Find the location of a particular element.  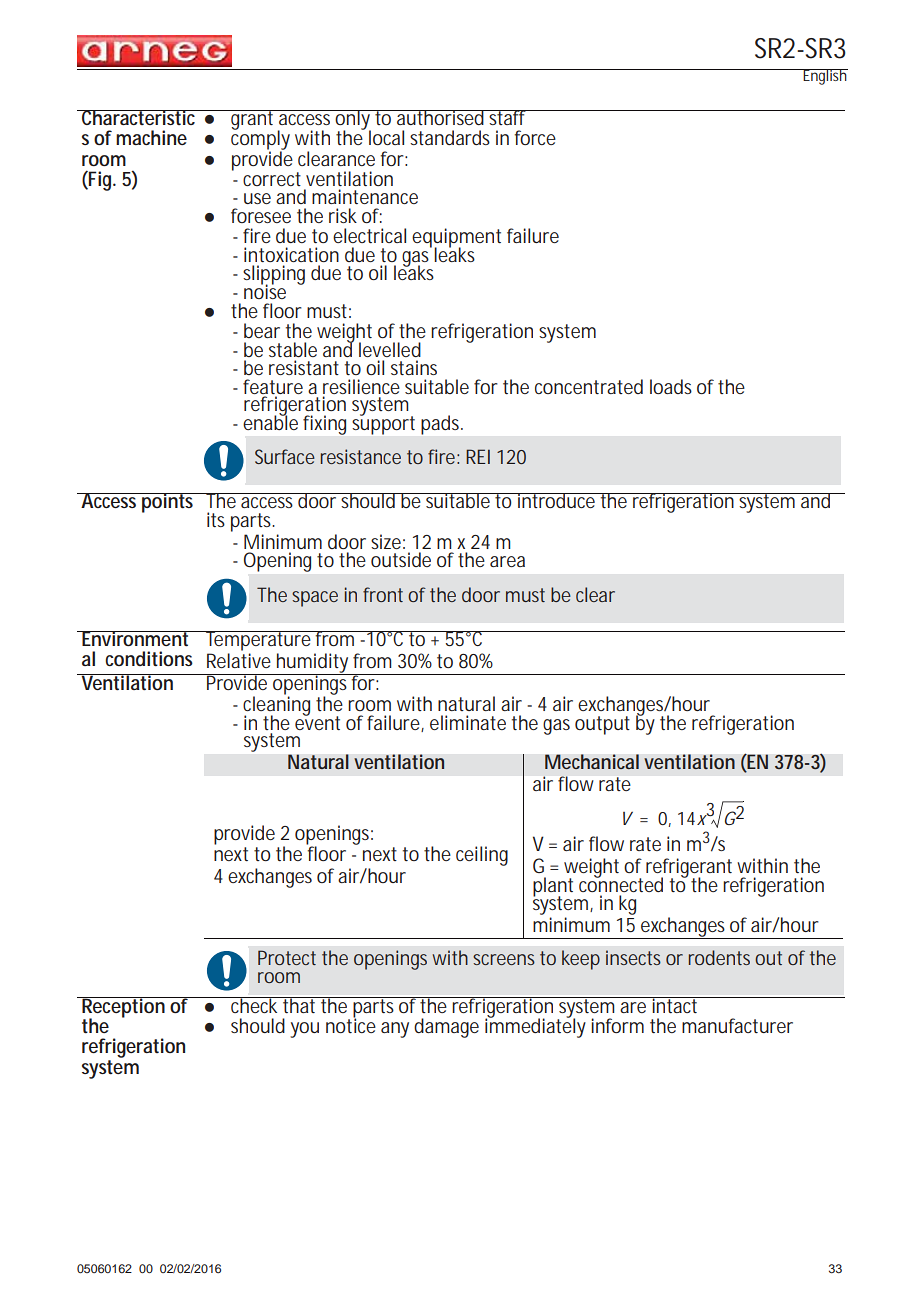

manufacturer is located at coordinates (737, 1025).
